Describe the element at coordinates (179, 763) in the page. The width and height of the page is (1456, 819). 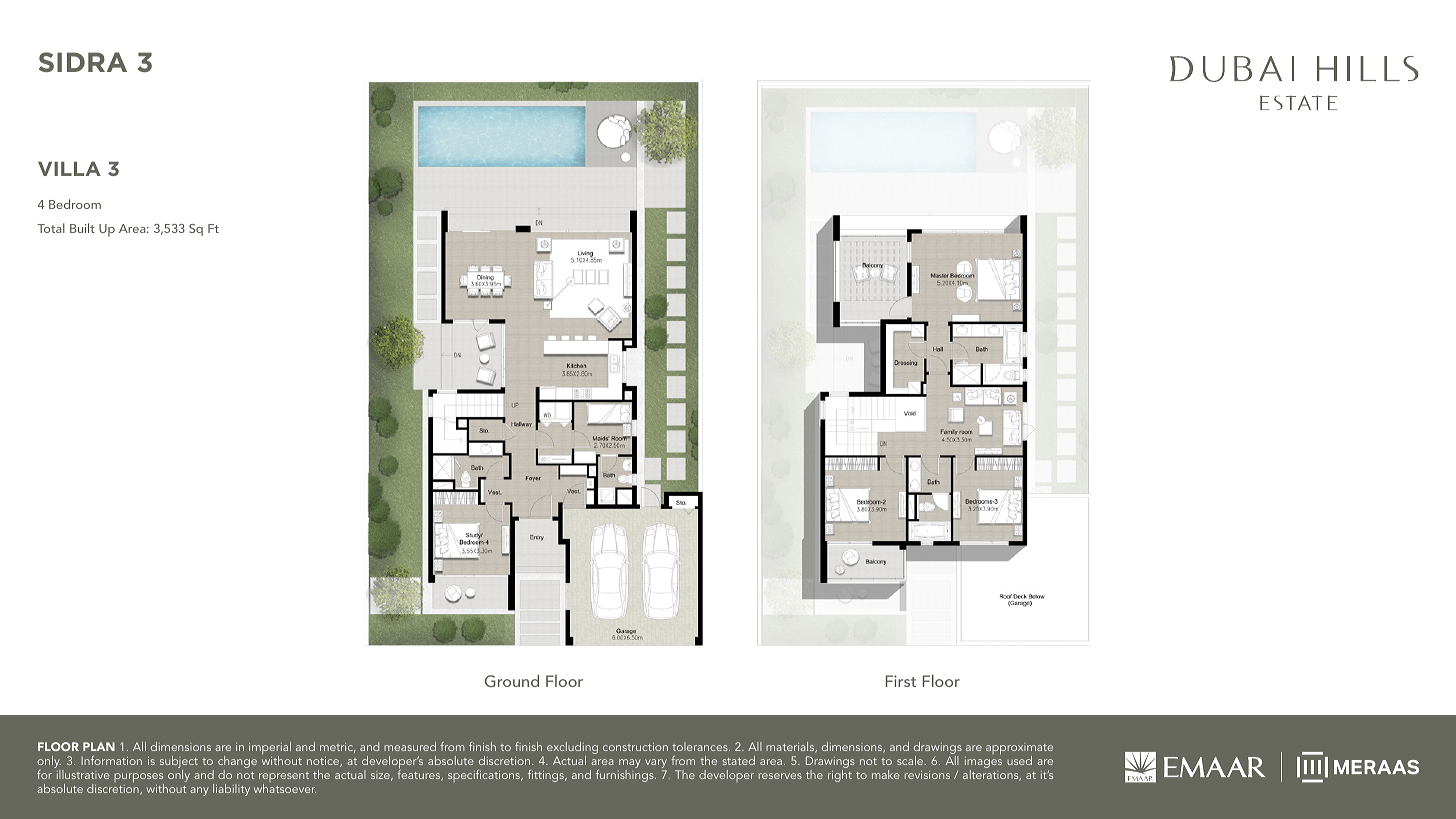
I see `subject` at that location.
